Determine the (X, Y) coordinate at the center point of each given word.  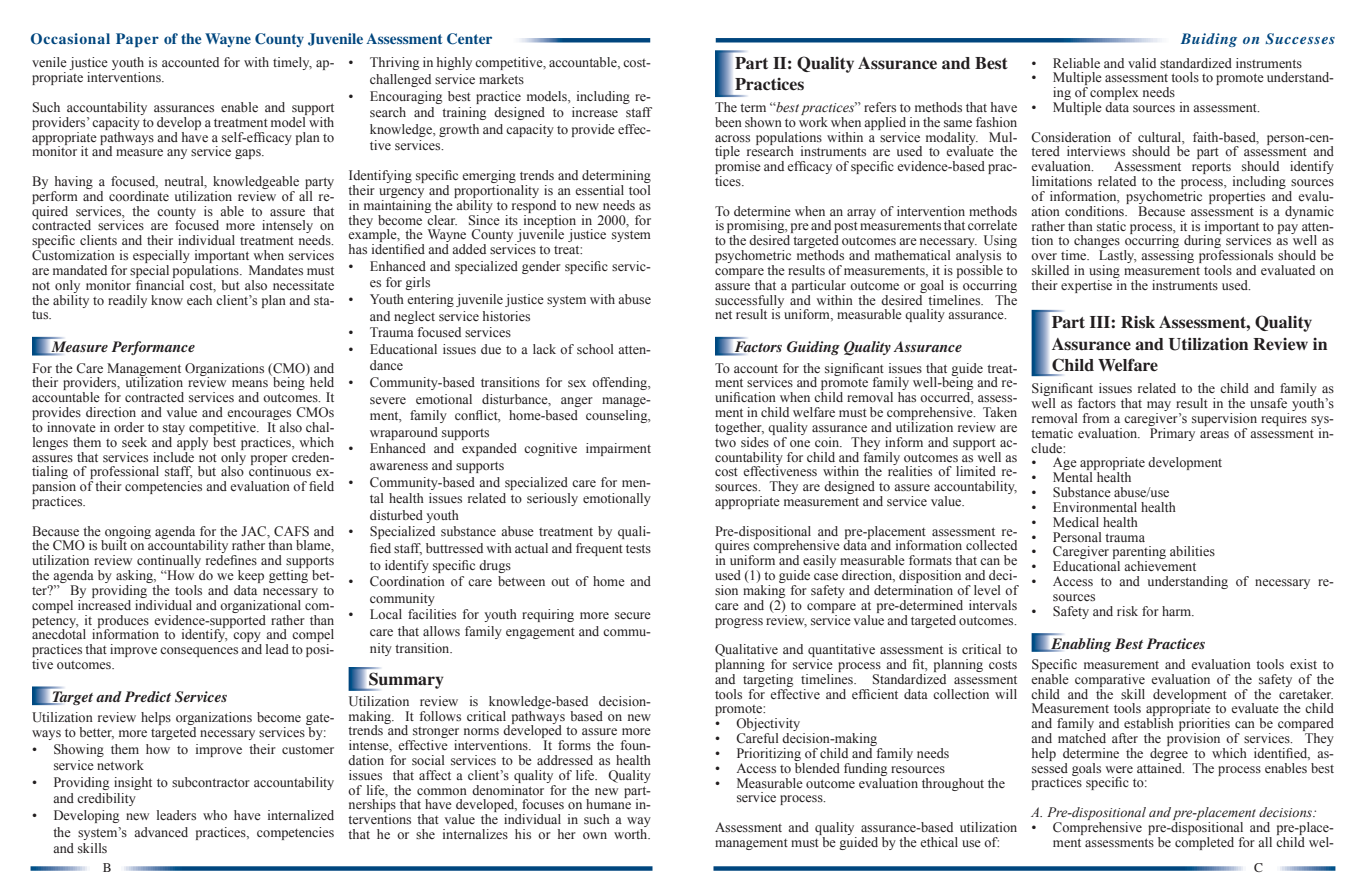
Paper (137, 40)
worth (632, 834)
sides (755, 442)
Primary (1172, 434)
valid (1142, 63)
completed (1204, 842)
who (215, 815)
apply (192, 442)
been (728, 122)
